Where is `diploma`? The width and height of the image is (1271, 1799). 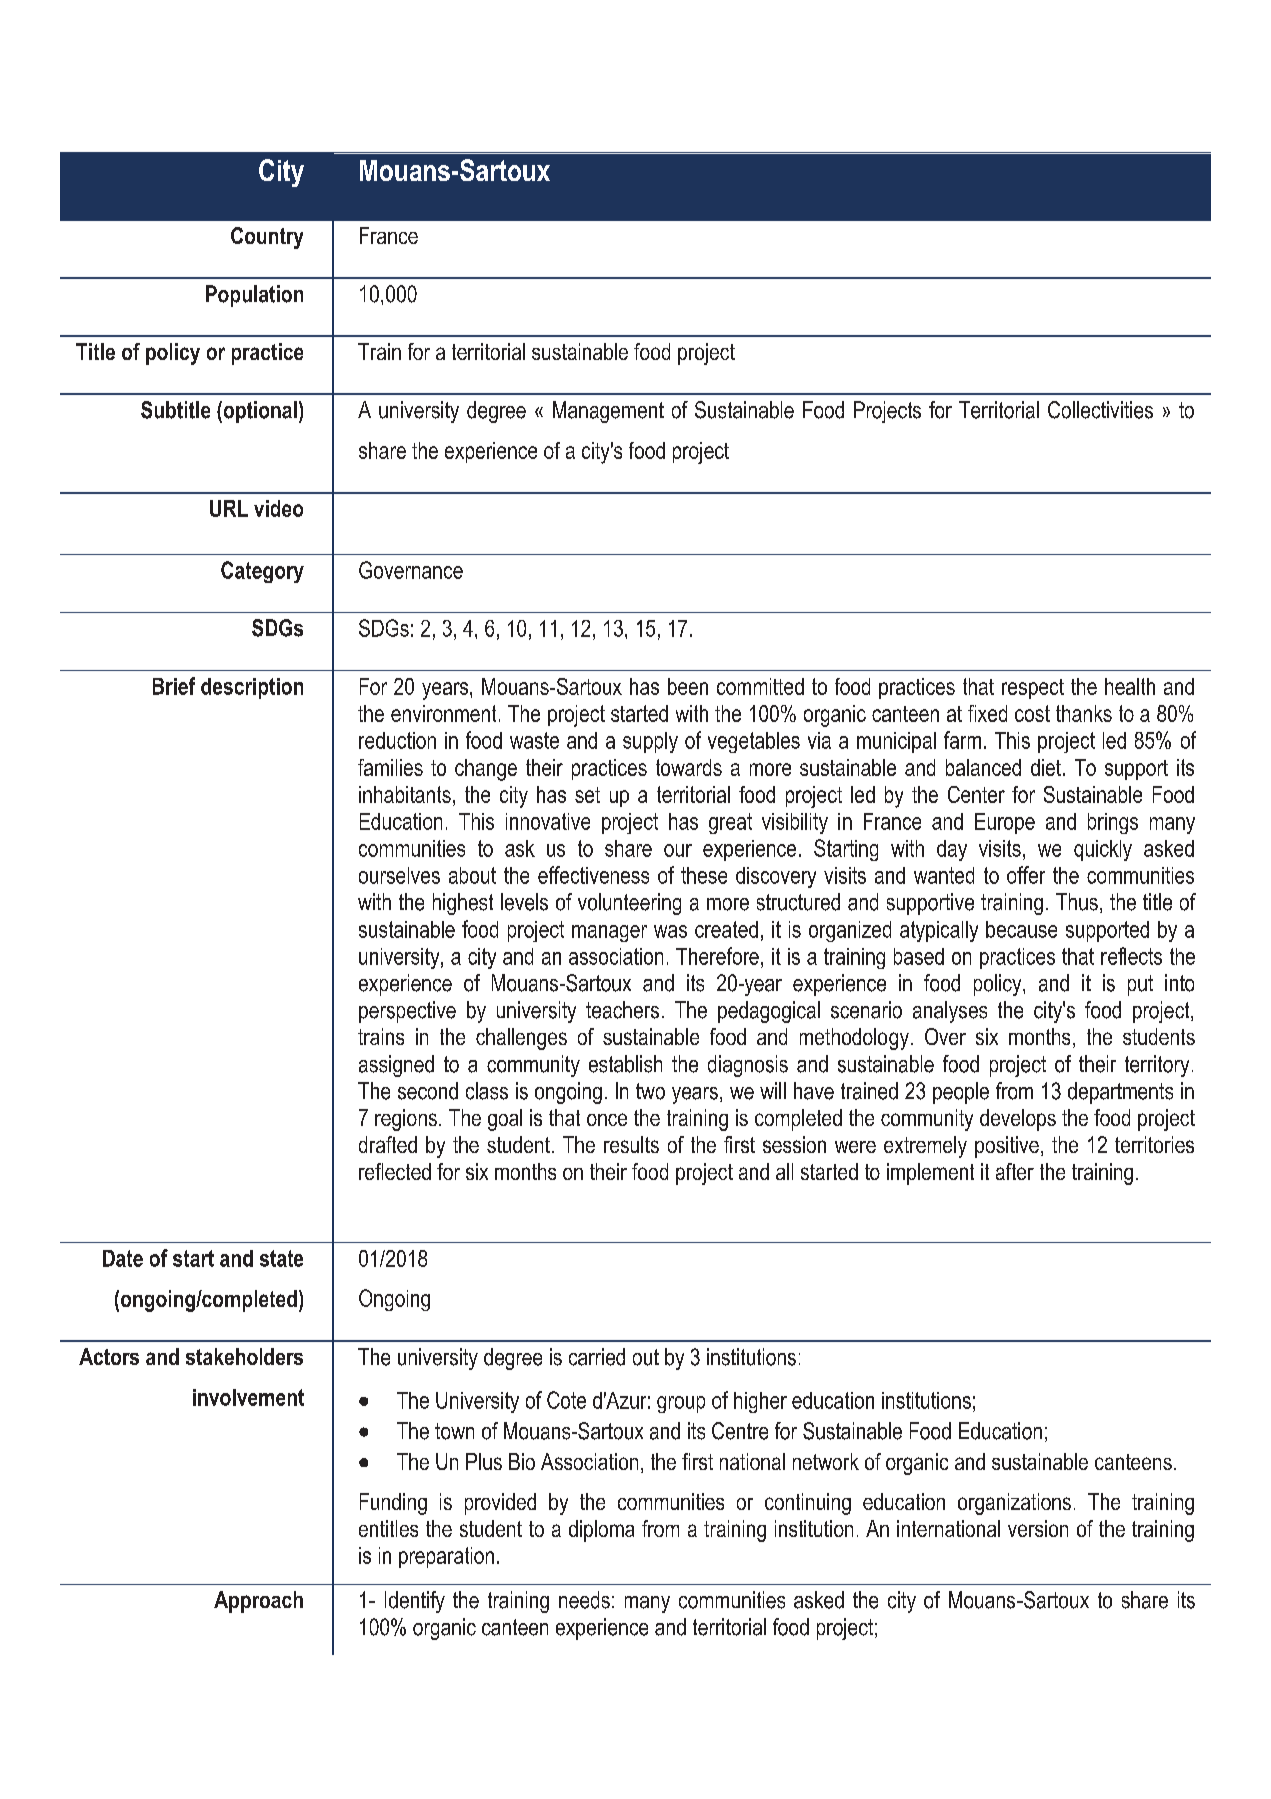 diploma is located at coordinates (601, 1531).
